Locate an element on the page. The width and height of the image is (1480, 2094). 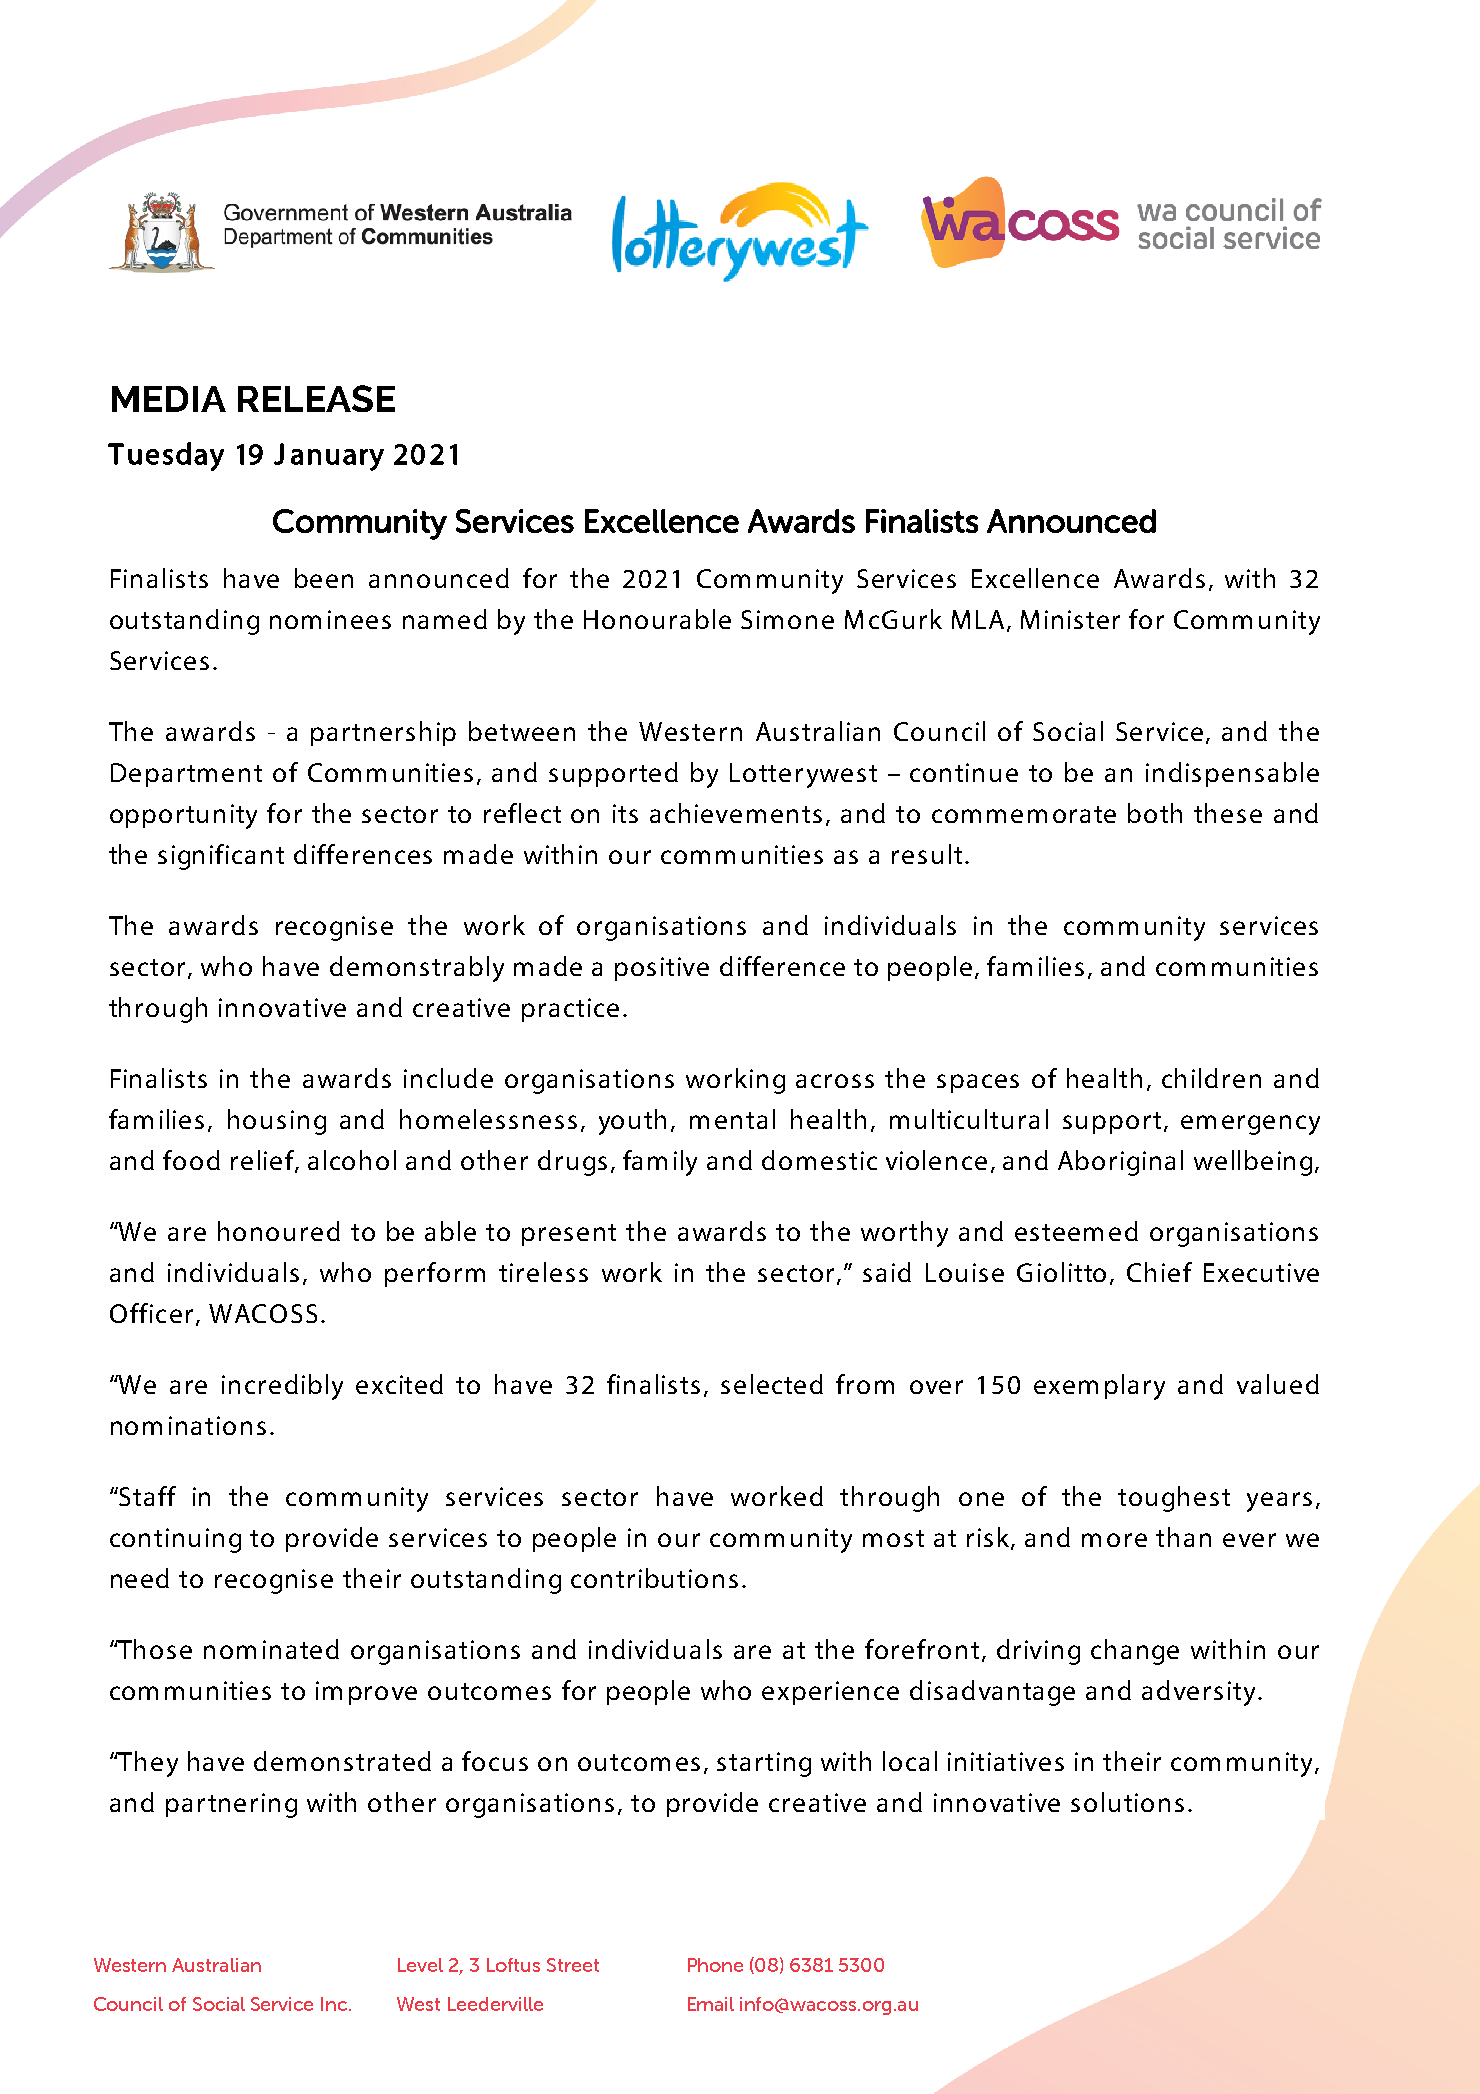
Phone is located at coordinates (715, 1965).
